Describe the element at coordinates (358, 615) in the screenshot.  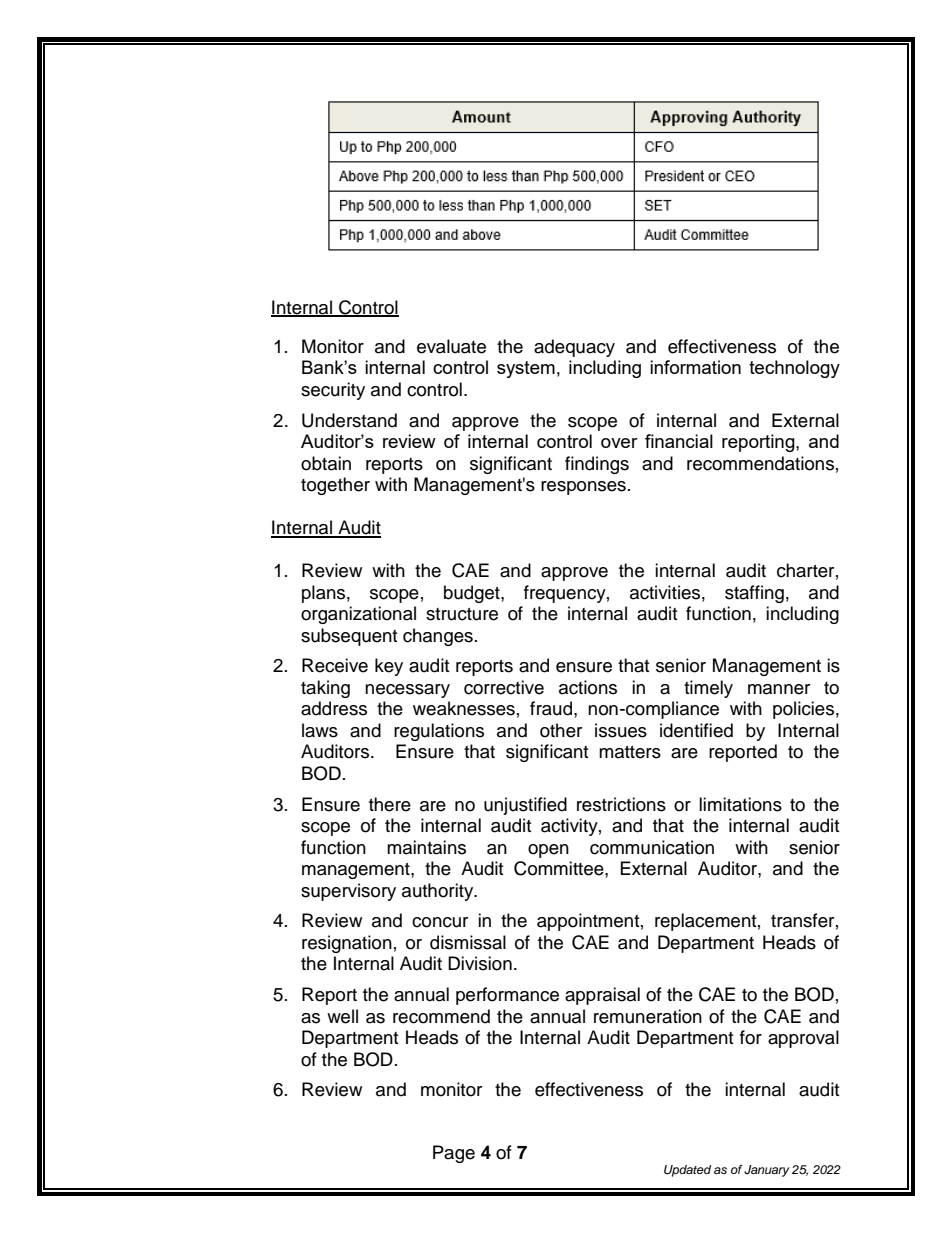
I see `organizational` at that location.
